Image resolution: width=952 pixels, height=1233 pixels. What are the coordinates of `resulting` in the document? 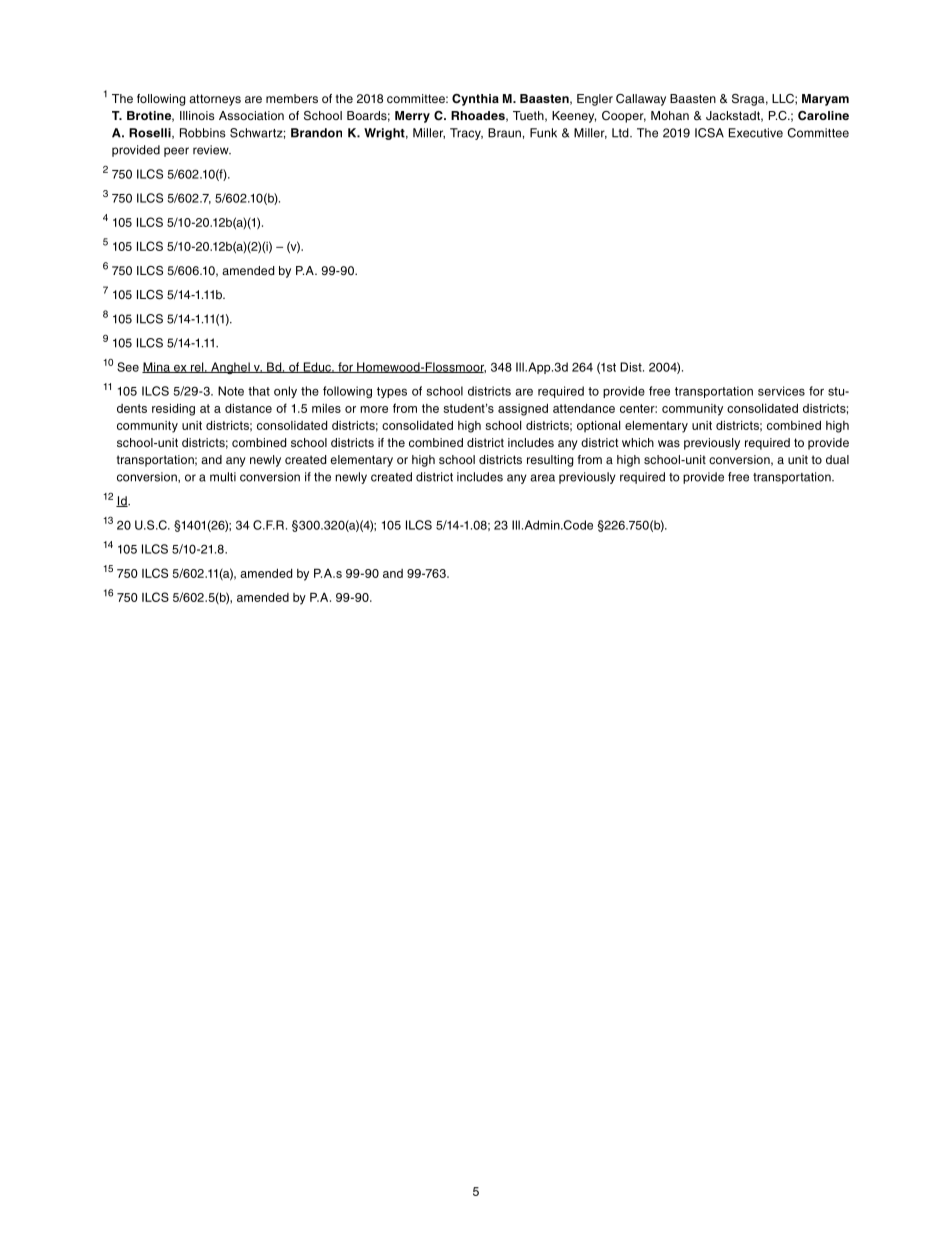 It's located at (550, 461).
